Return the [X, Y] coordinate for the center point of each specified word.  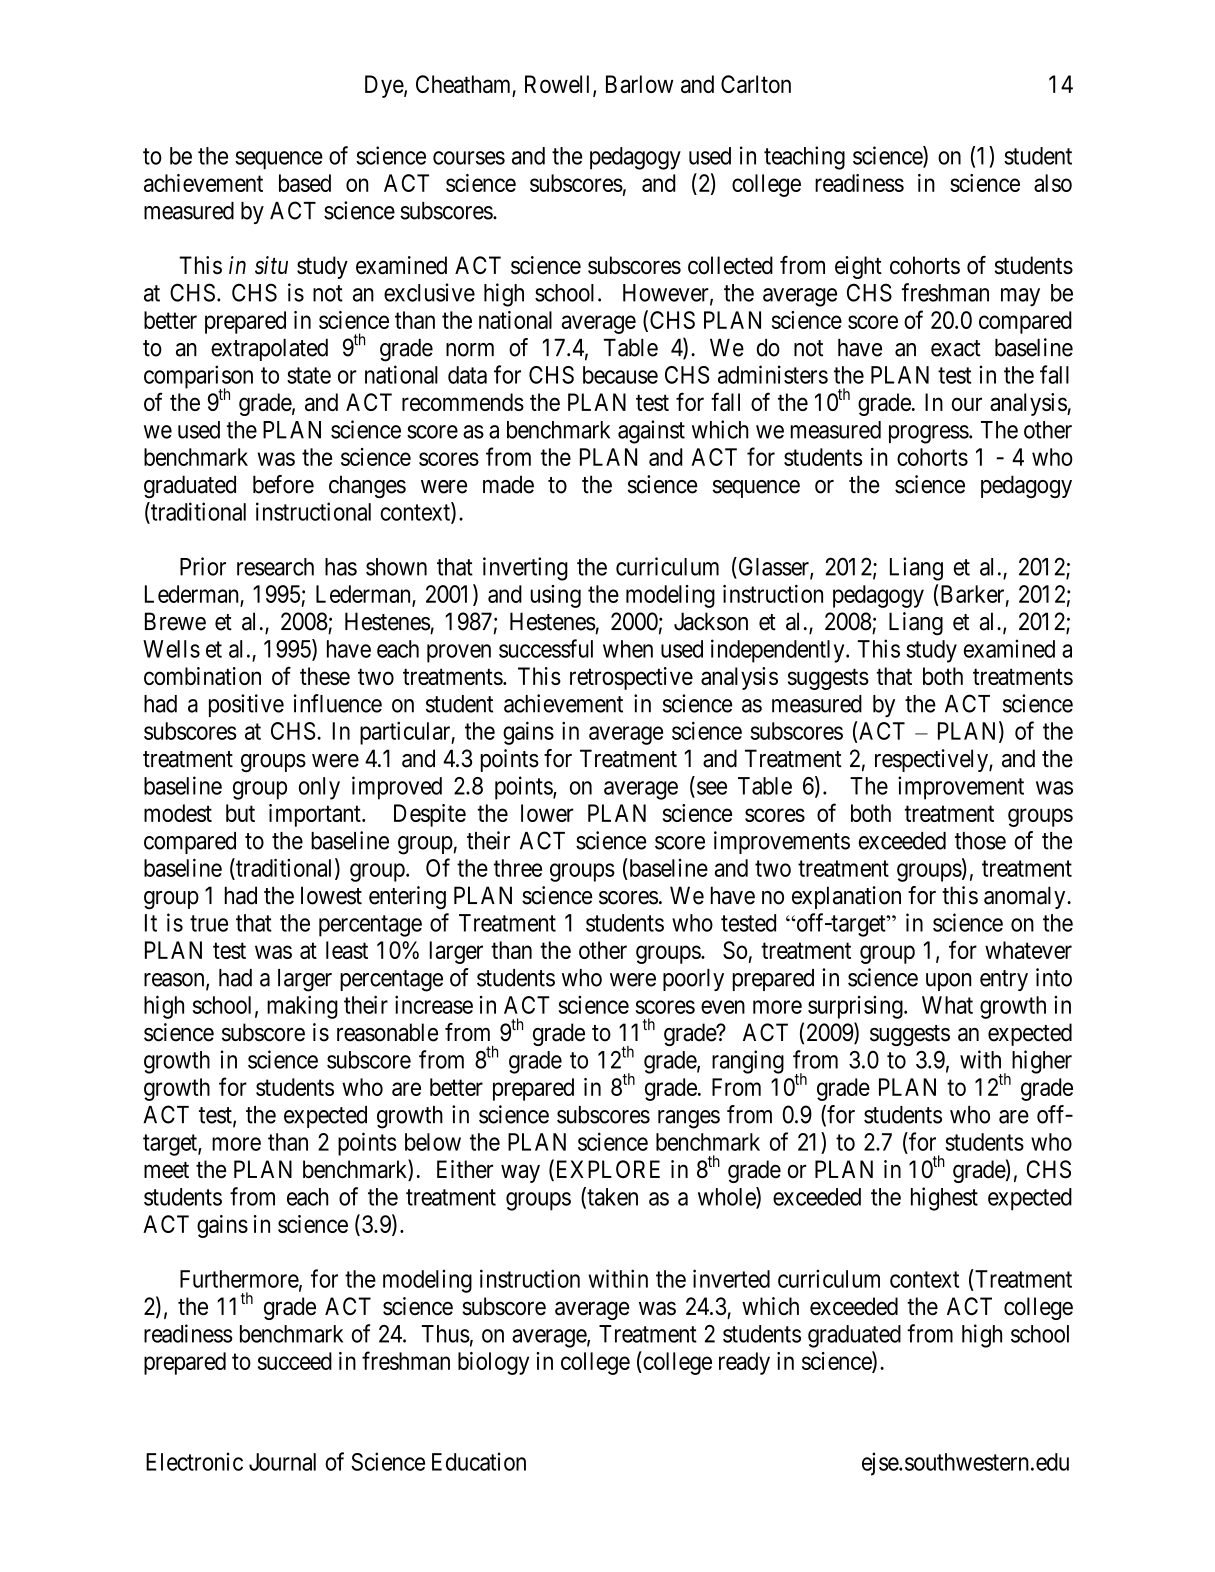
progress [929, 434]
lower [547, 813]
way [520, 1174]
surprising [856, 1007]
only [319, 788]
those [980, 841]
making [302, 1007]
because [620, 375]
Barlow [639, 84]
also [1053, 183]
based [305, 183]
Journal [282, 1462]
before [283, 484]
